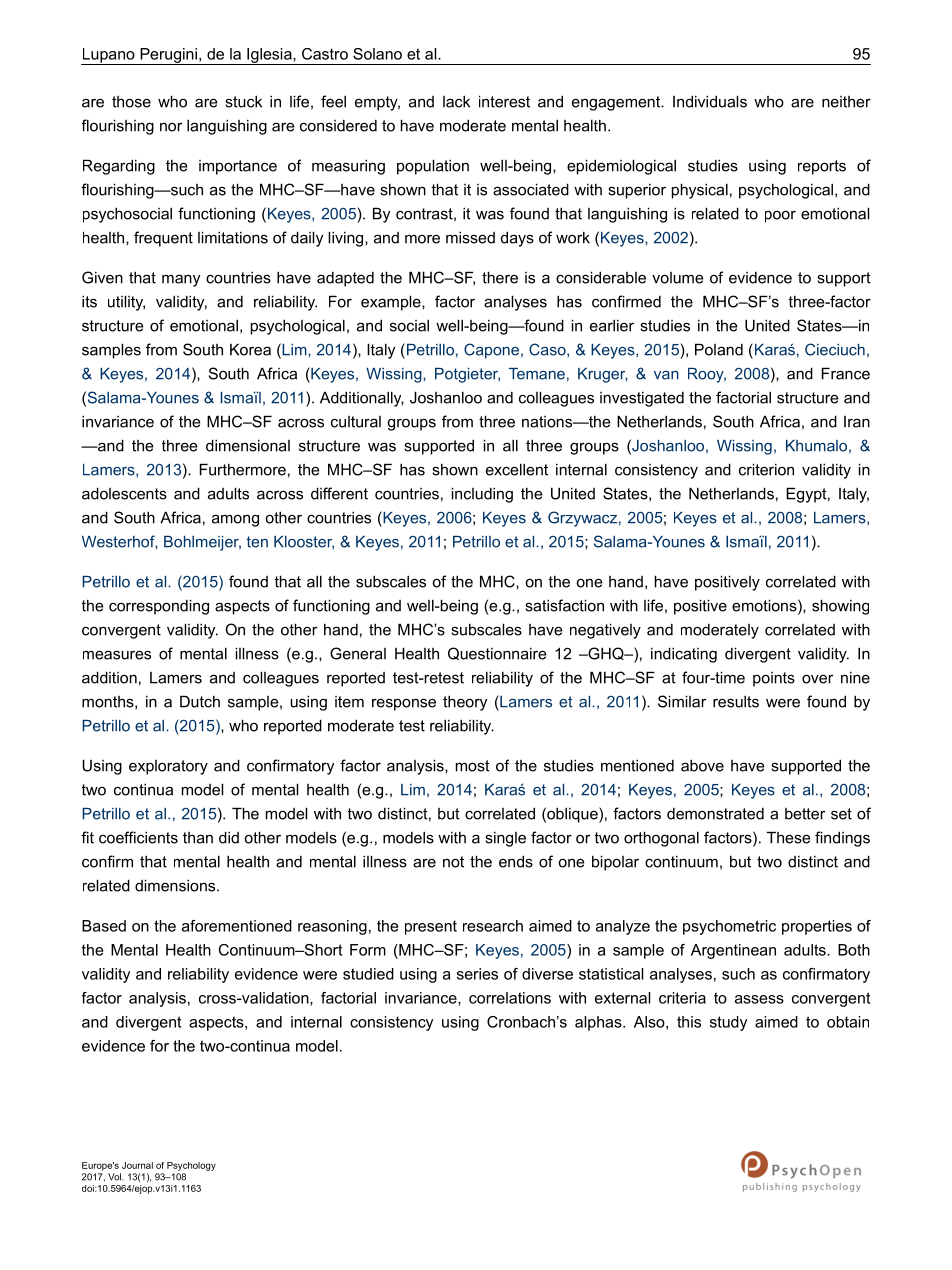 The image size is (952, 1270). What do you see at coordinates (473, 766) in the screenshot?
I see `most` at bounding box center [473, 766].
